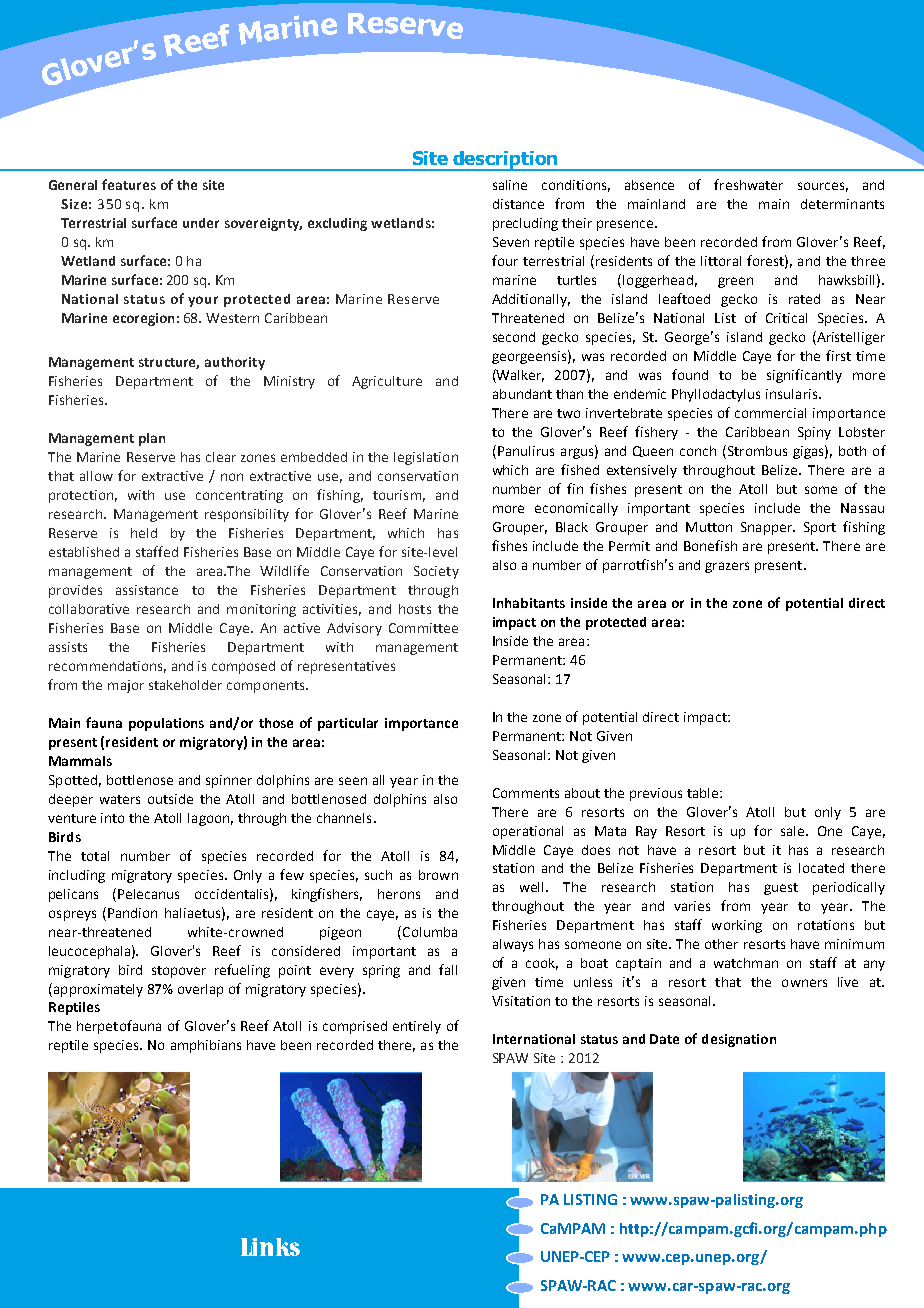 This screenshot has height=1308, width=924. Describe the element at coordinates (132, 913) in the screenshot. I see `Pandion` at that location.
